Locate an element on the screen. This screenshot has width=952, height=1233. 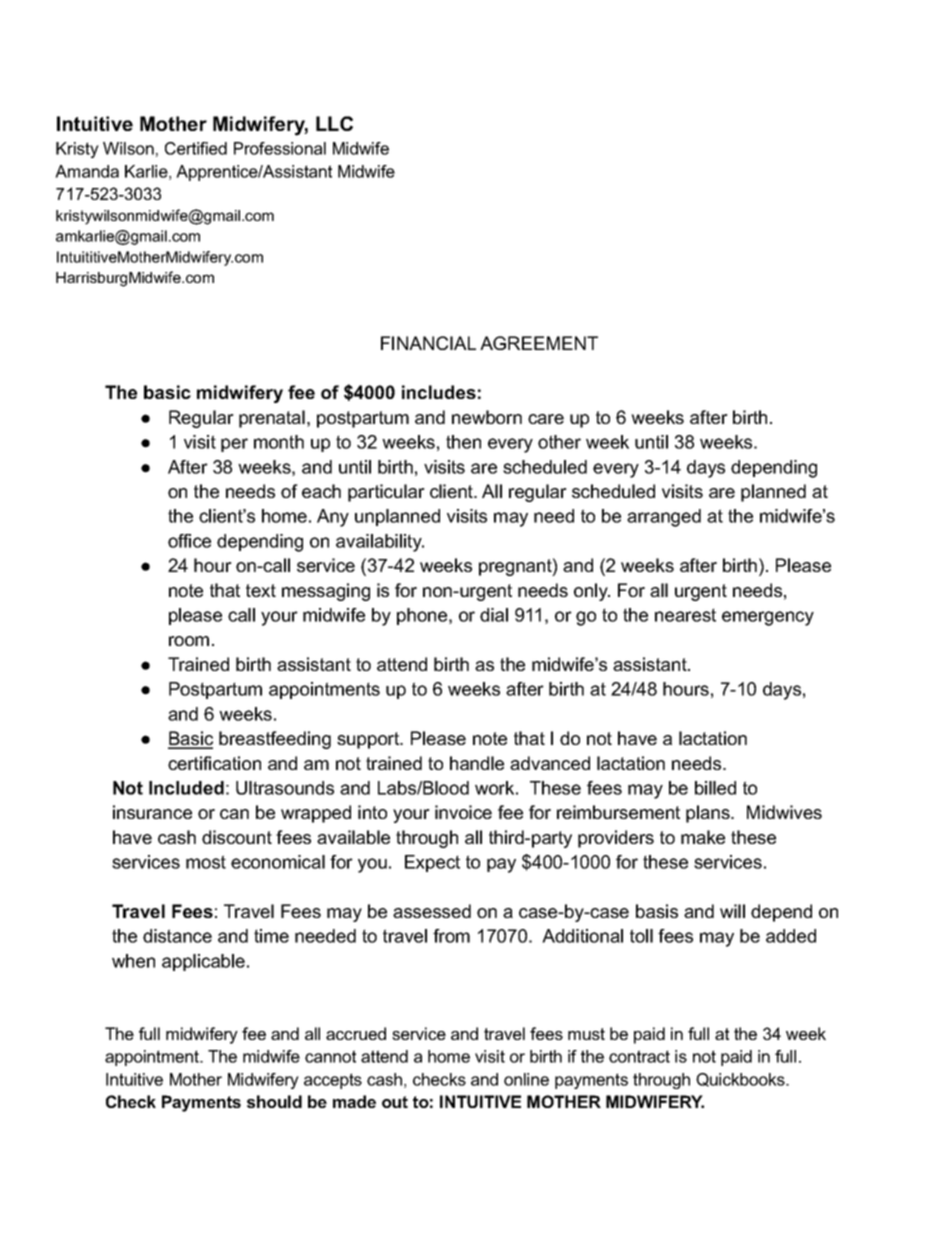
per is located at coordinates (234, 445).
